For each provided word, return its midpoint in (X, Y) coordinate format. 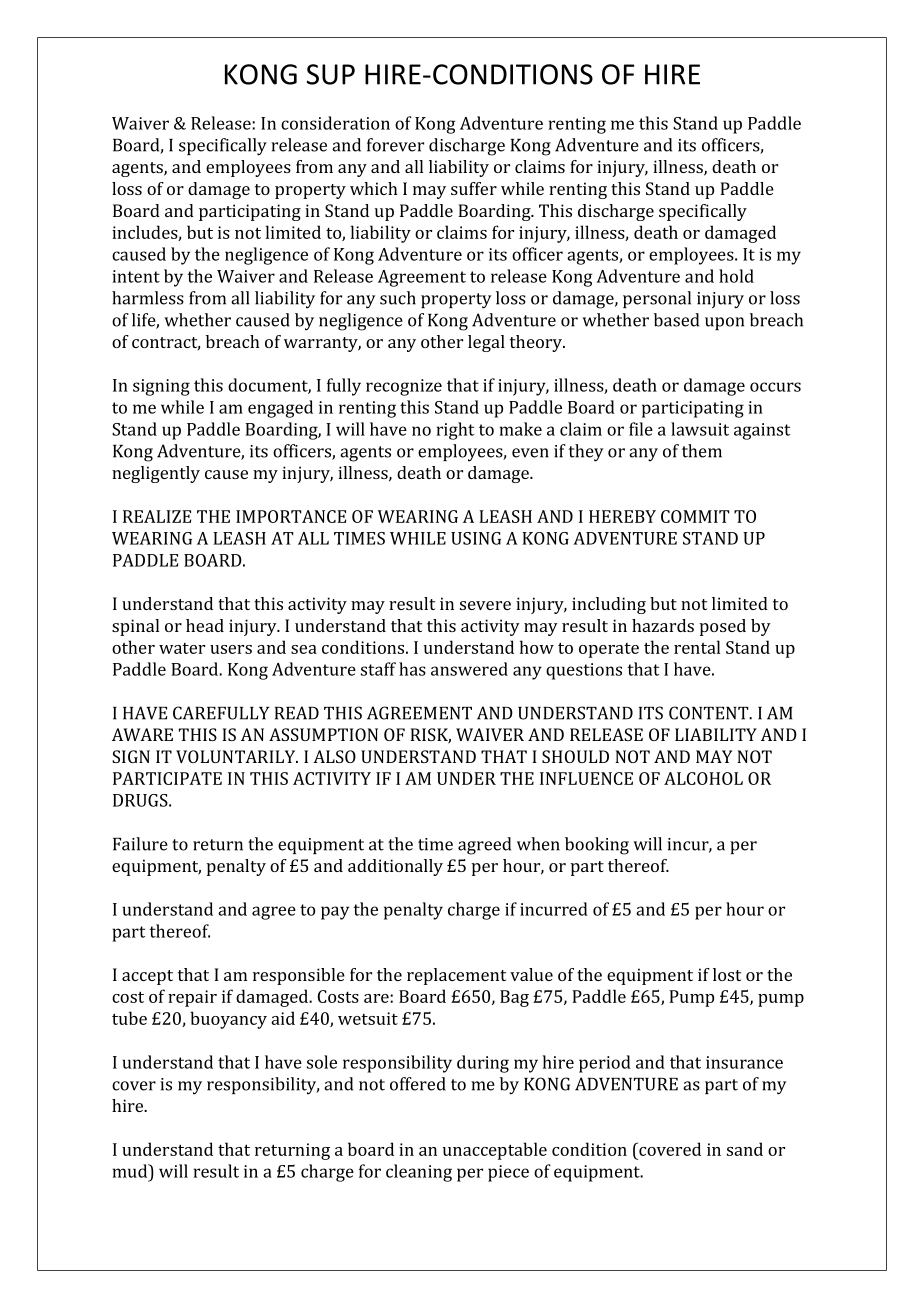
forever (395, 145)
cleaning (419, 1173)
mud (131, 1171)
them (702, 451)
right (455, 431)
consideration (335, 123)
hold (736, 276)
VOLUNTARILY (237, 756)
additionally (395, 867)
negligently (156, 474)
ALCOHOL (703, 778)
